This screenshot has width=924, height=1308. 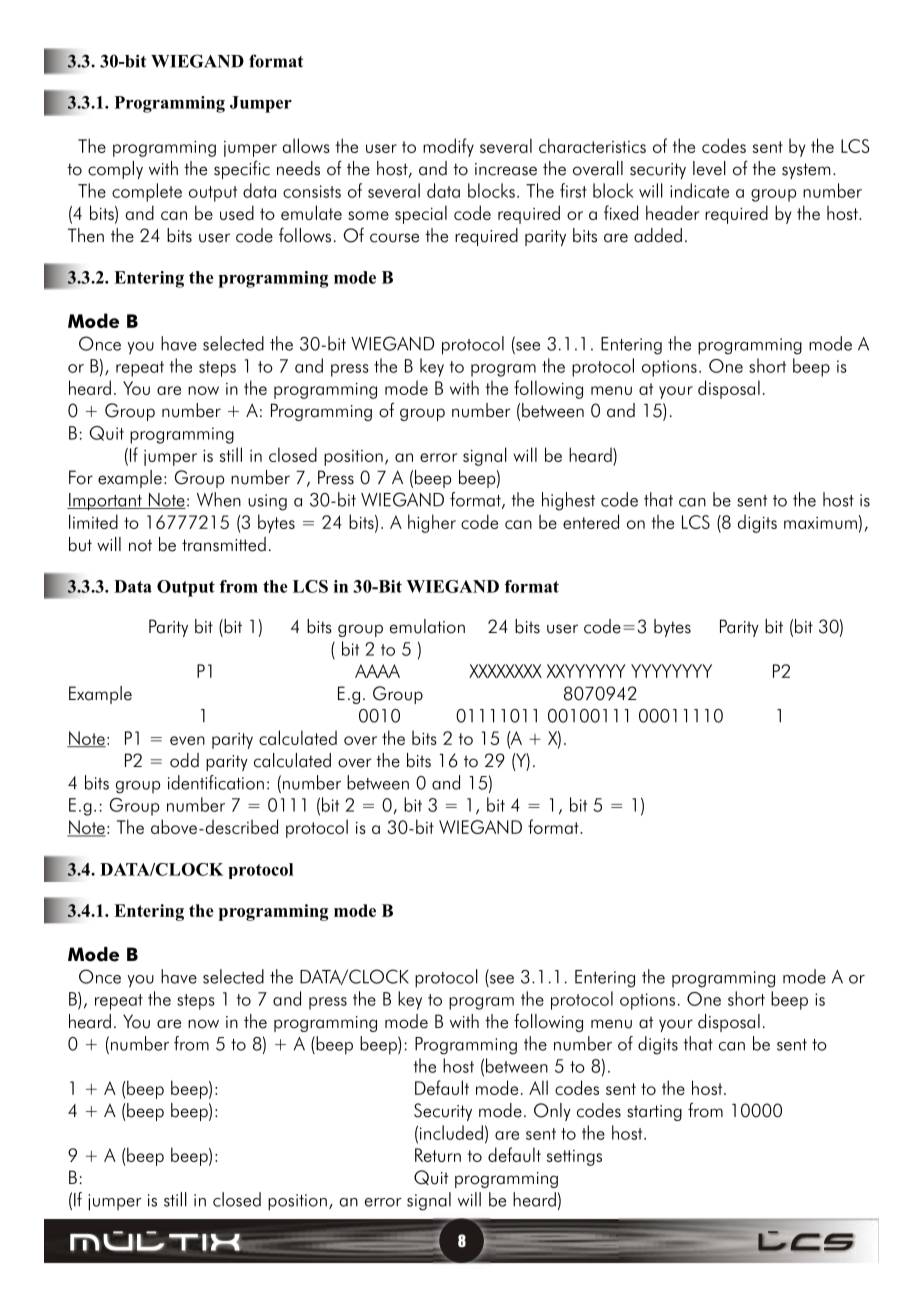 I want to click on When, so click(x=219, y=499).
